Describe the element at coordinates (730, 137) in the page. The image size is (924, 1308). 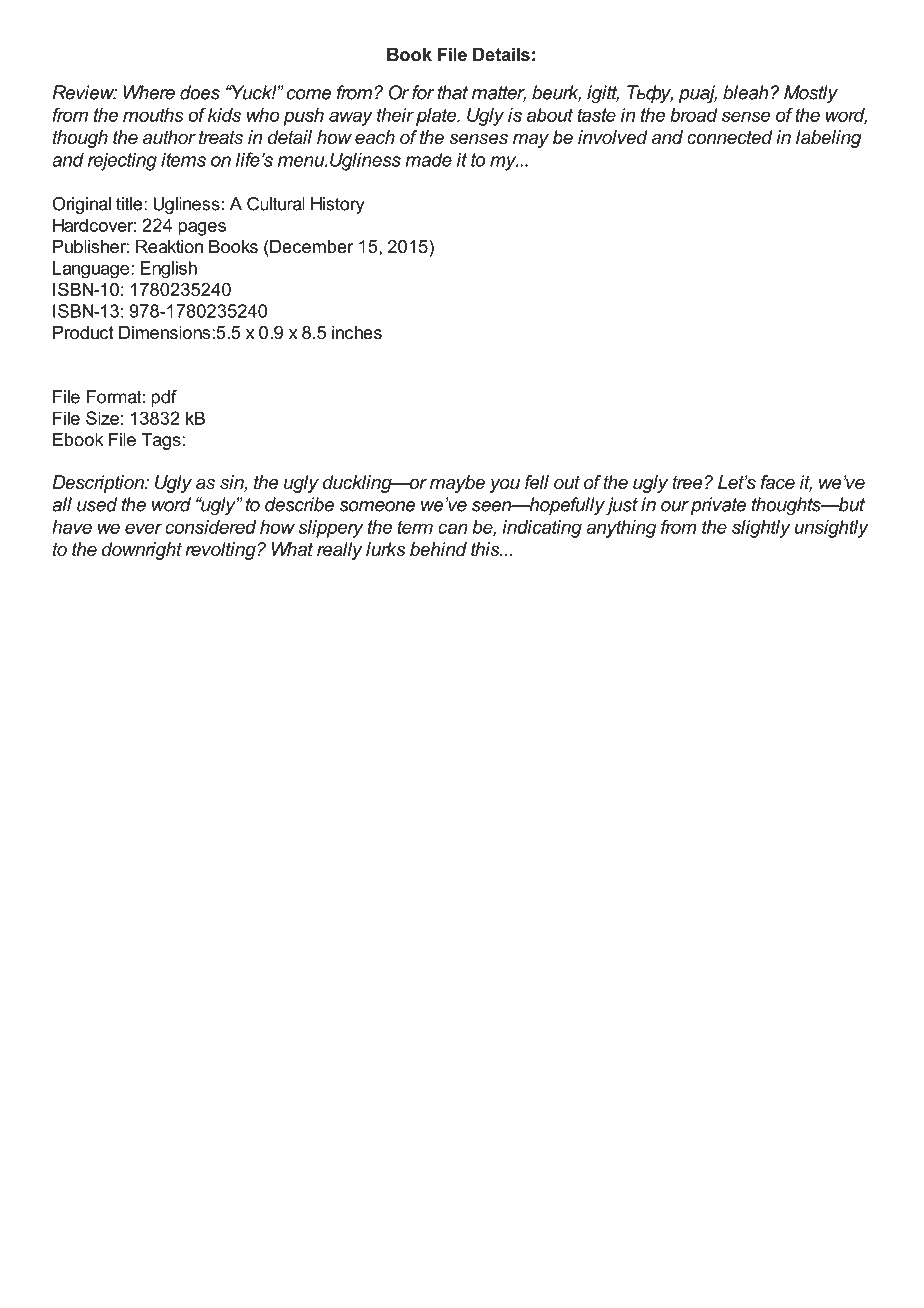
I see `connected` at that location.
